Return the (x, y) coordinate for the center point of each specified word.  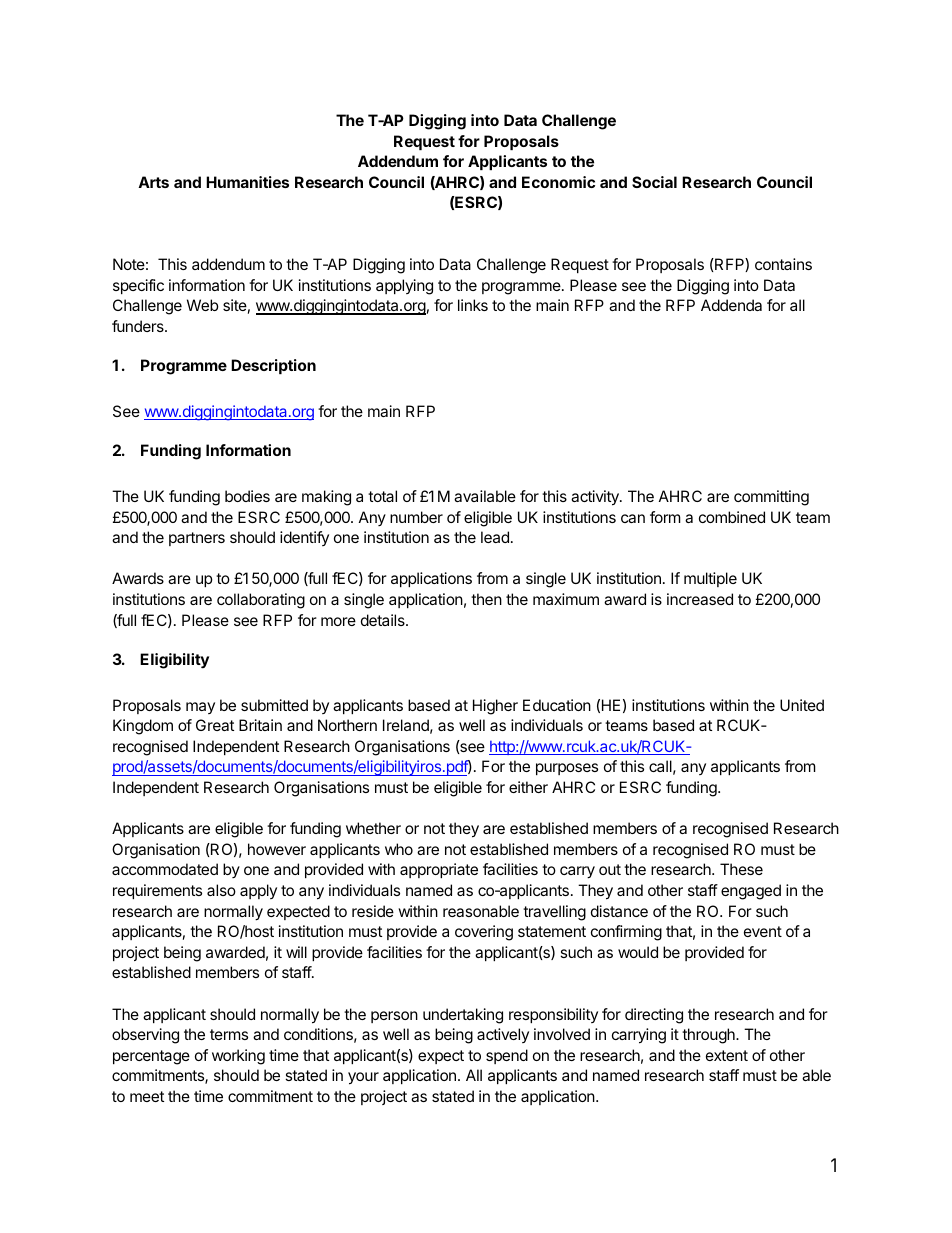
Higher (495, 707)
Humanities (247, 182)
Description (273, 366)
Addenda (731, 305)
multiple (710, 579)
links (473, 305)
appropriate (439, 870)
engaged (751, 892)
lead (495, 537)
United (802, 705)
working (238, 1057)
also (221, 890)
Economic (558, 182)
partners (197, 539)
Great (215, 725)
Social (654, 182)
